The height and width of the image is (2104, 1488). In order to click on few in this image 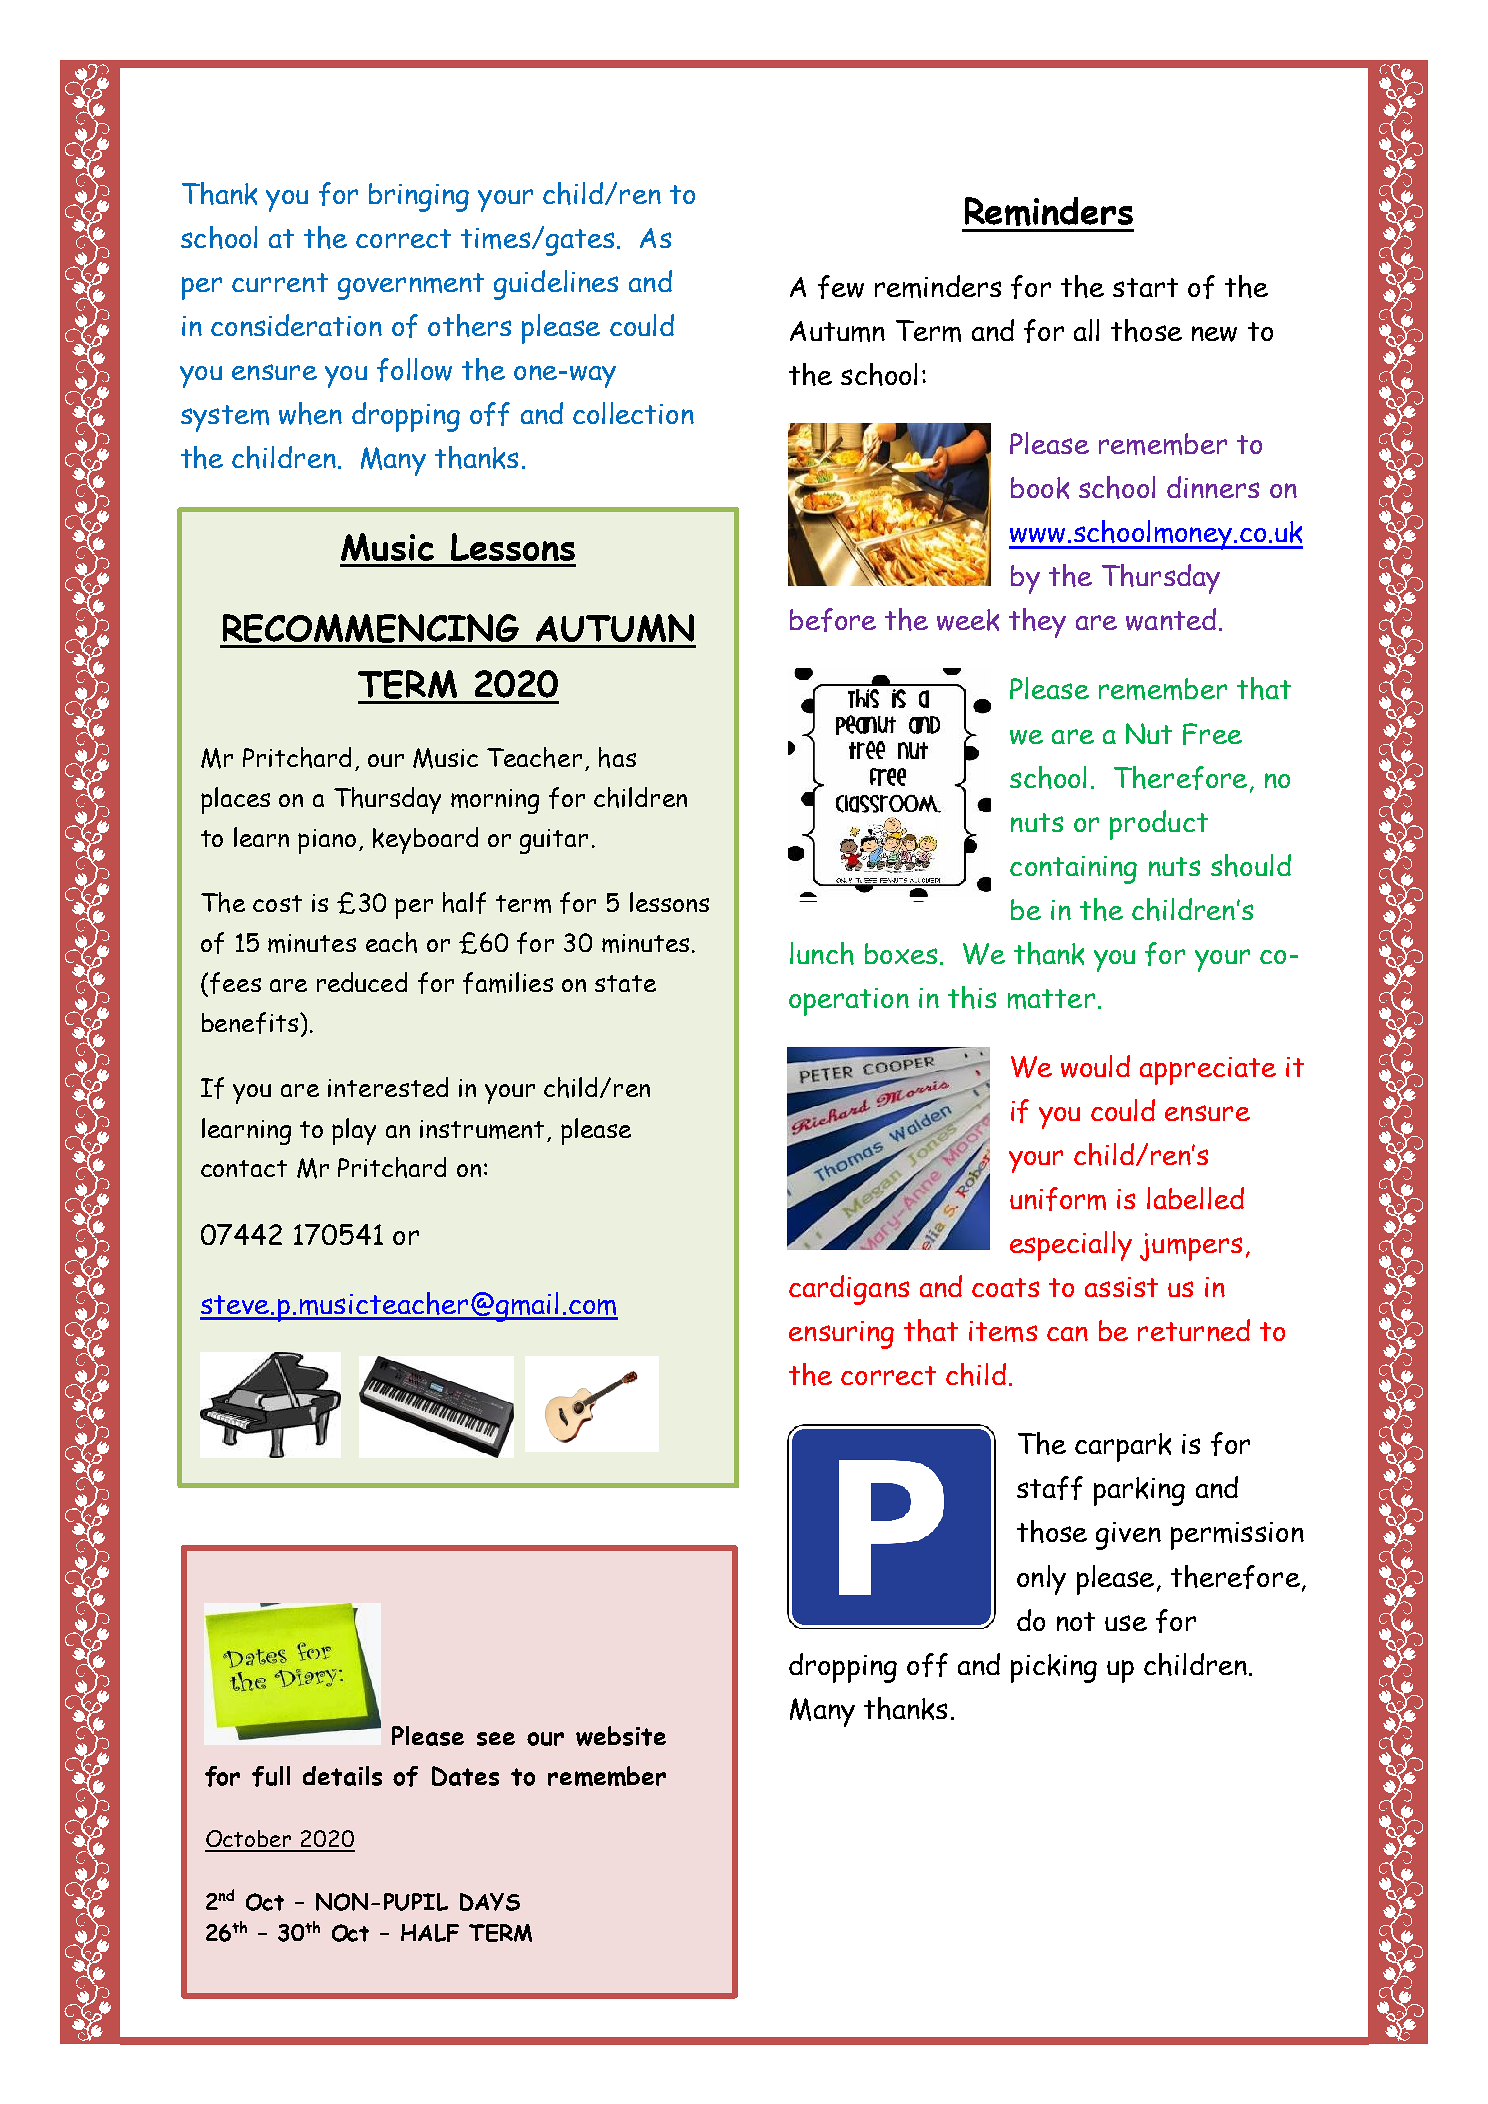, I will do `click(841, 287)`.
